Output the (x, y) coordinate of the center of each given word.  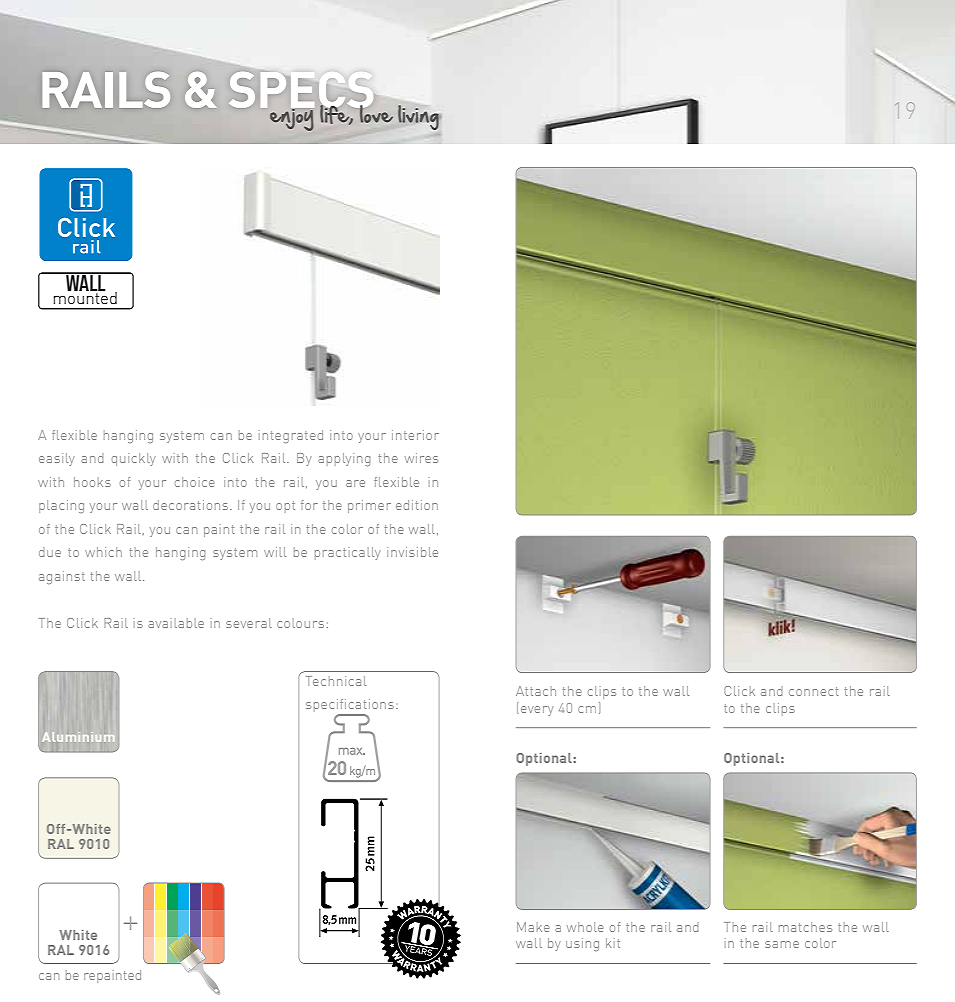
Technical (336, 681)
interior (415, 435)
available (176, 623)
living (419, 117)
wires (421, 458)
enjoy (292, 118)
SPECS (301, 91)
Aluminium (78, 737)
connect (813, 691)
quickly (134, 459)
